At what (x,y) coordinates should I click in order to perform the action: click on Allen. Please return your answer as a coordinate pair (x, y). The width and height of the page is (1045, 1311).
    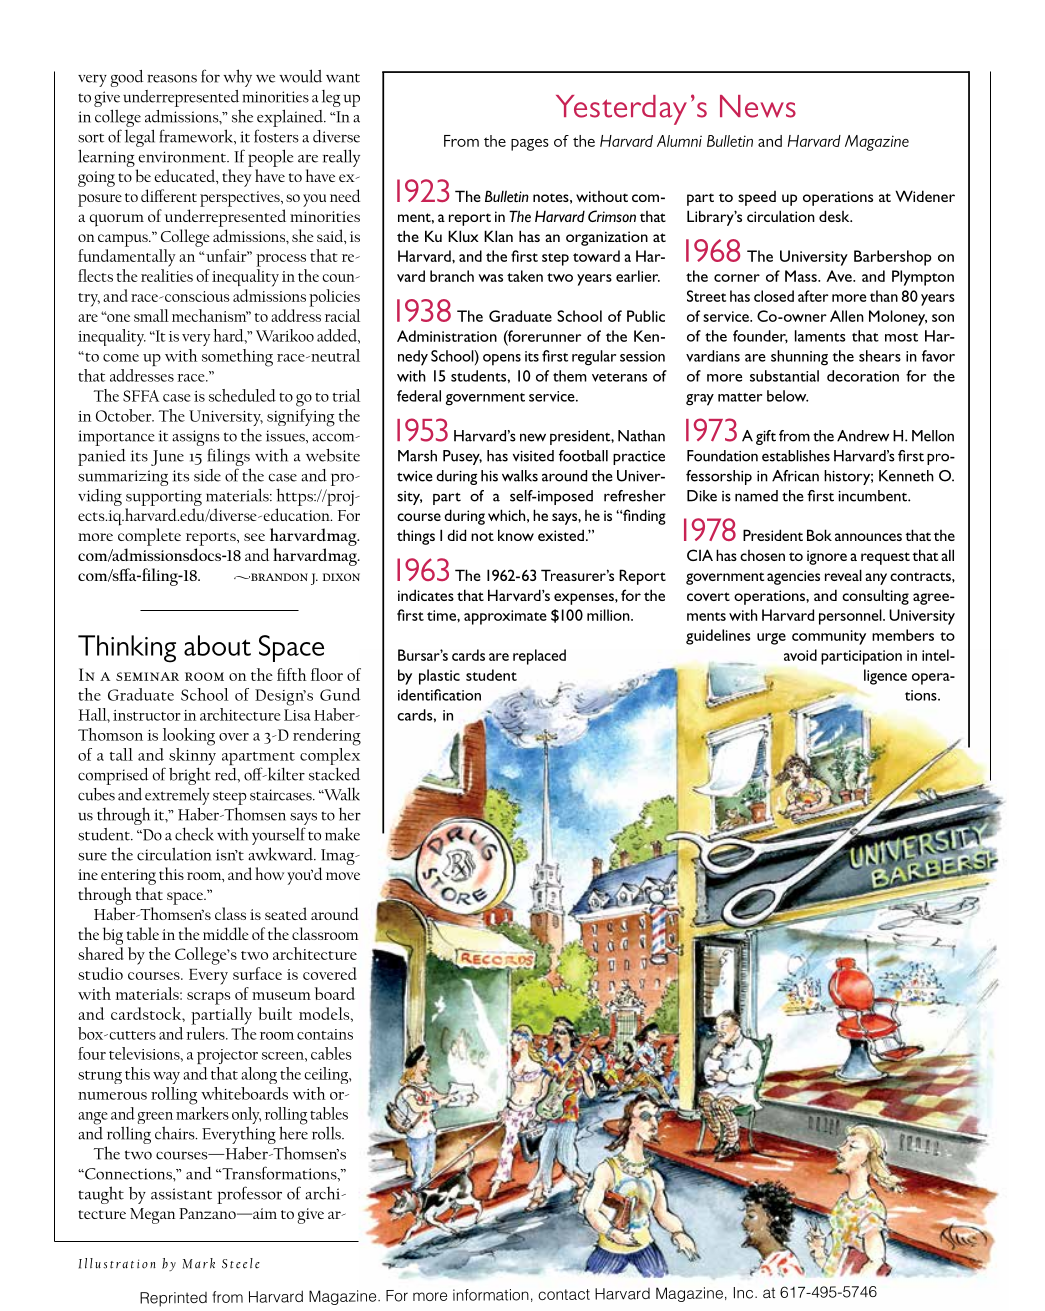
    Looking at the image, I should click on (847, 316).
